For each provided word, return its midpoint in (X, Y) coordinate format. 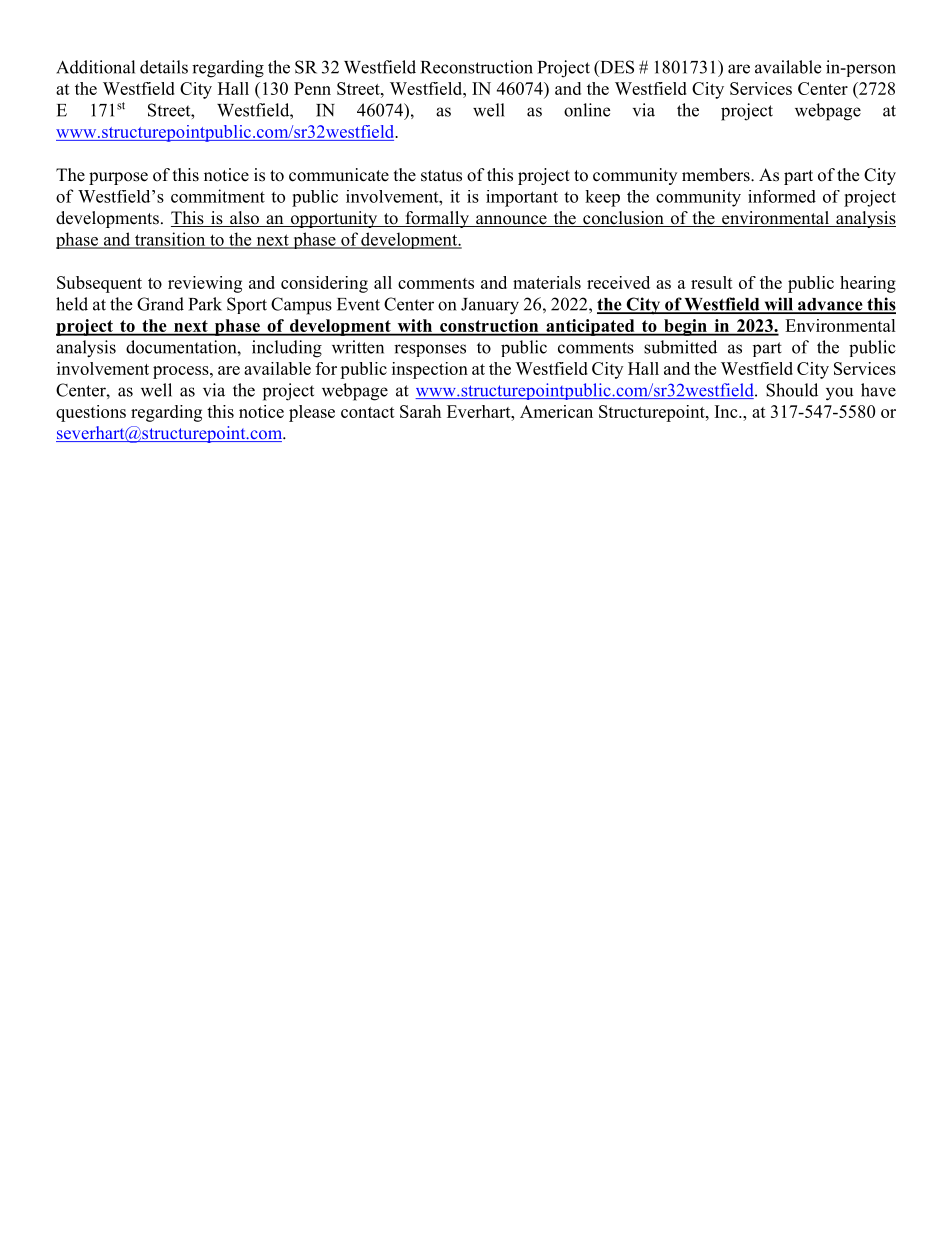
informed (782, 196)
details (164, 67)
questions (91, 413)
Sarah (420, 411)
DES (616, 67)
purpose (118, 178)
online (587, 110)
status (441, 176)
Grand (160, 304)
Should (792, 390)
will (778, 305)
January (490, 306)
